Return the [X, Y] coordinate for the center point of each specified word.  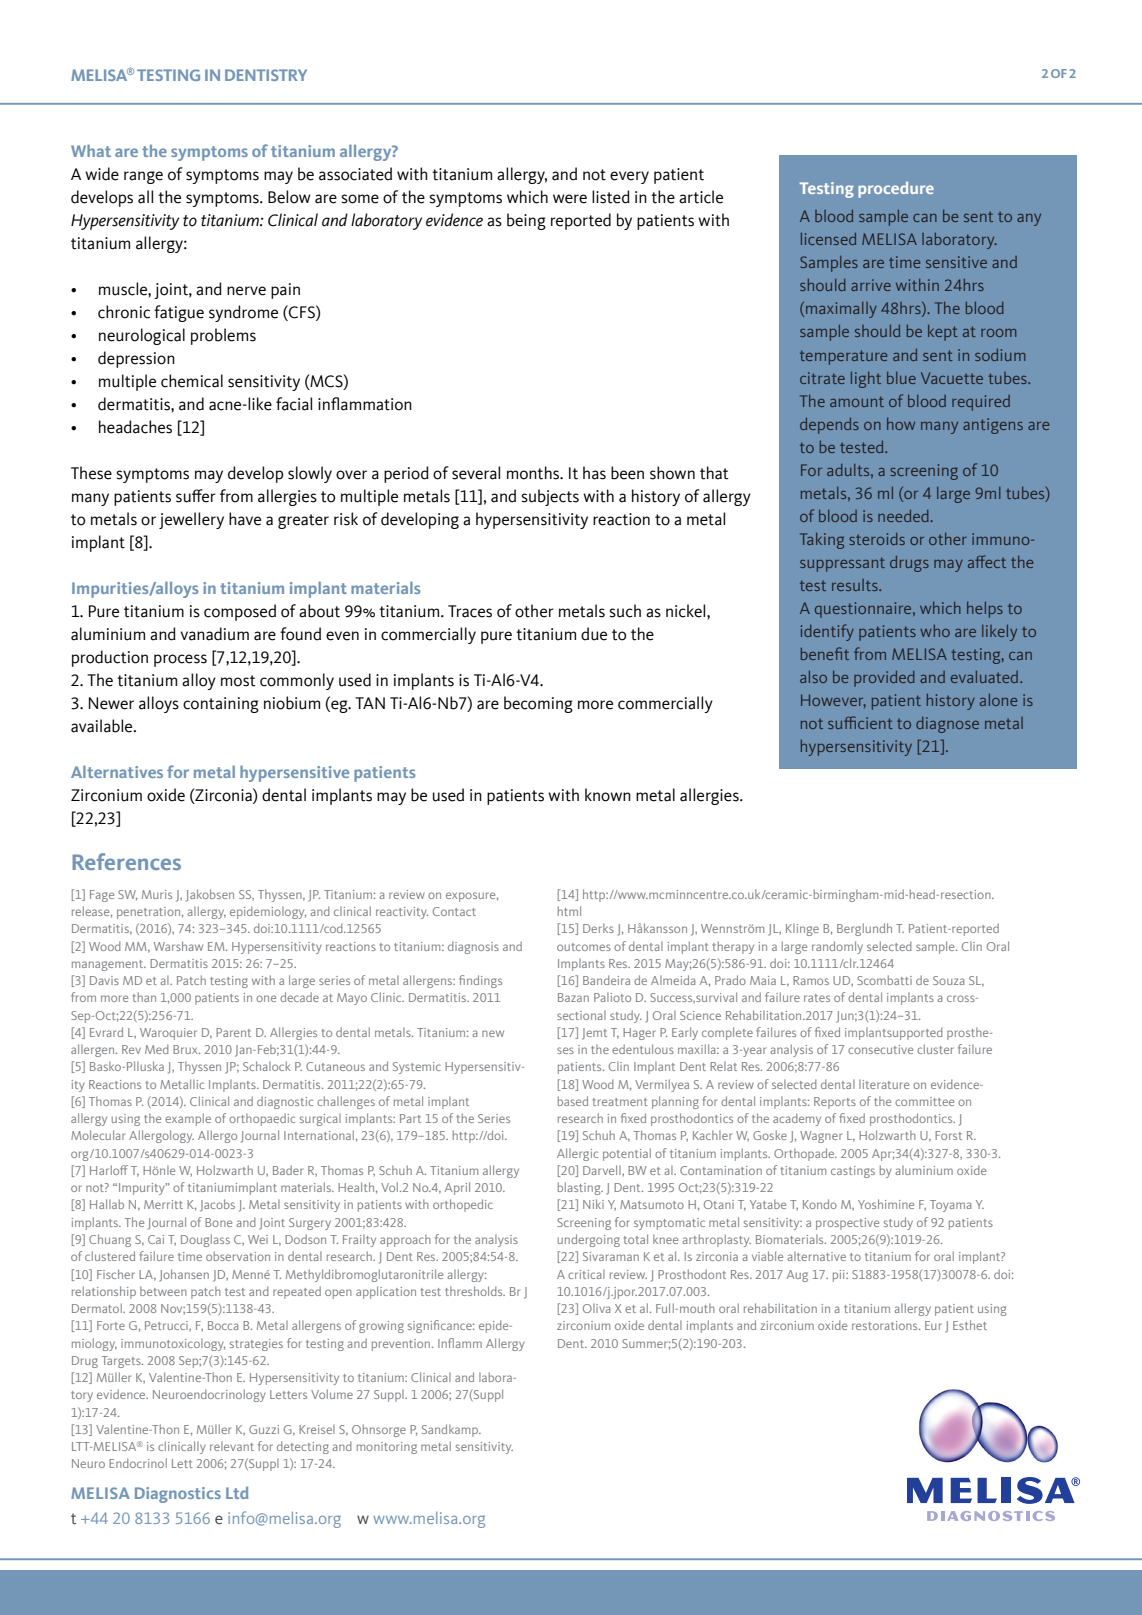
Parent [233, 1032]
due [594, 634]
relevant [232, 1446]
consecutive [880, 1049]
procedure [896, 190]
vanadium [214, 634]
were [570, 199]
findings [480, 981]
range [143, 177]
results [856, 585]
